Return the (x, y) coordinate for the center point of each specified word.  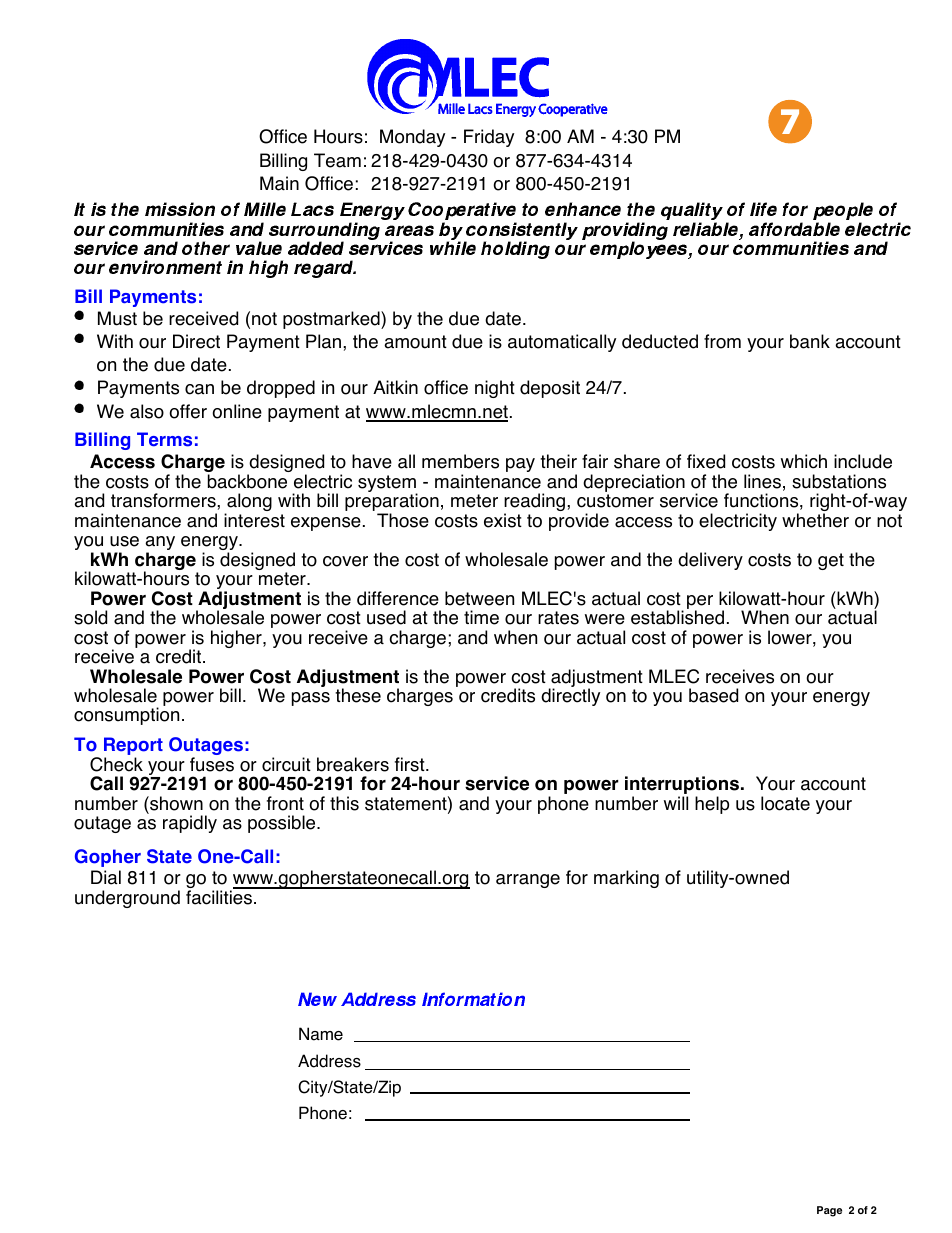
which (804, 461)
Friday (489, 138)
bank (810, 341)
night (495, 389)
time (481, 617)
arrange (528, 881)
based (713, 695)
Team (337, 160)
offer (188, 411)
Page (829, 1211)
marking (626, 879)
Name (321, 1034)
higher (237, 639)
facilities (220, 896)
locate (785, 803)
